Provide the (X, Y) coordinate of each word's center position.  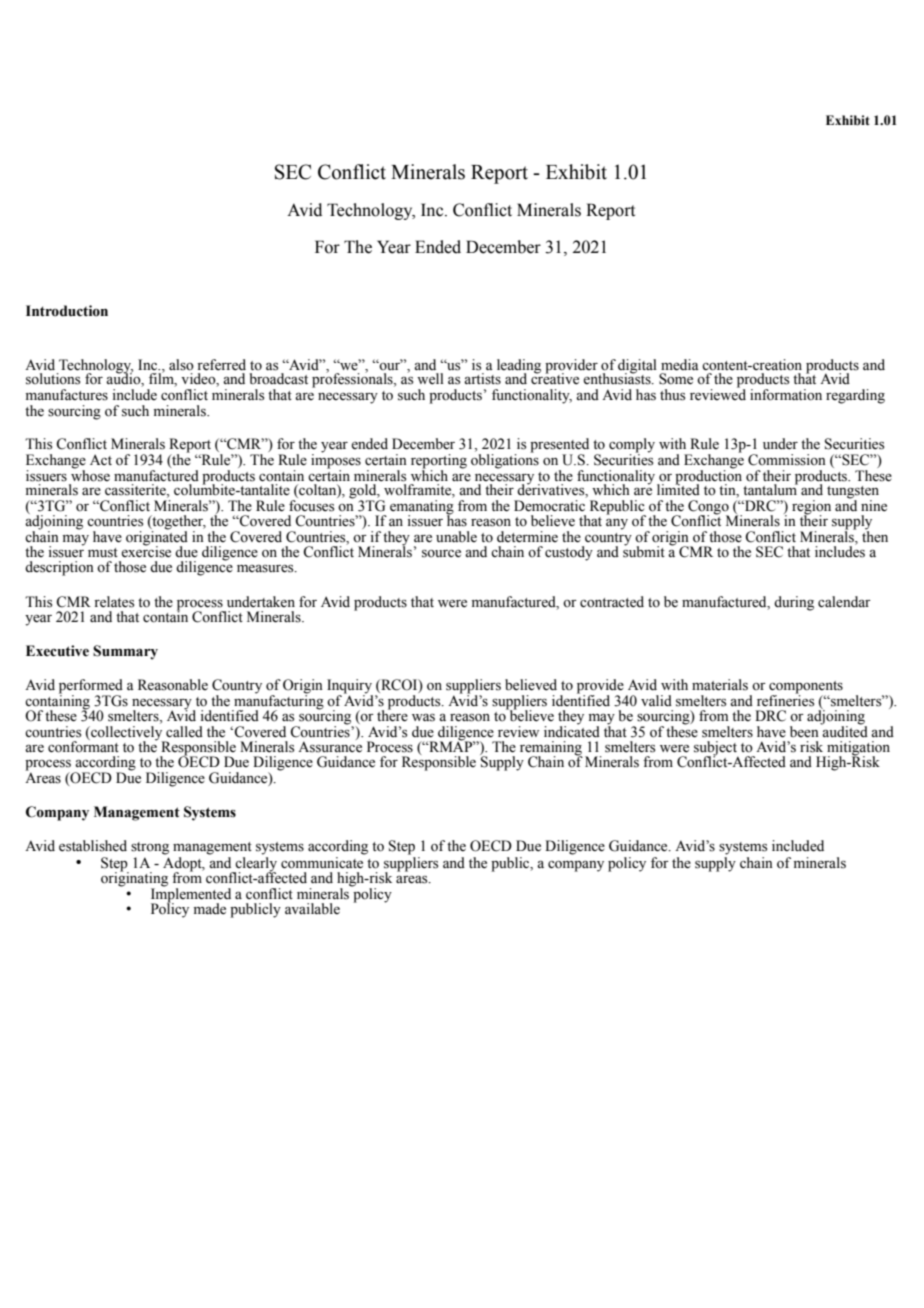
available (312, 909)
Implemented (191, 895)
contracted (612, 602)
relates (114, 602)
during (794, 603)
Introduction (67, 311)
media (680, 365)
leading (519, 367)
